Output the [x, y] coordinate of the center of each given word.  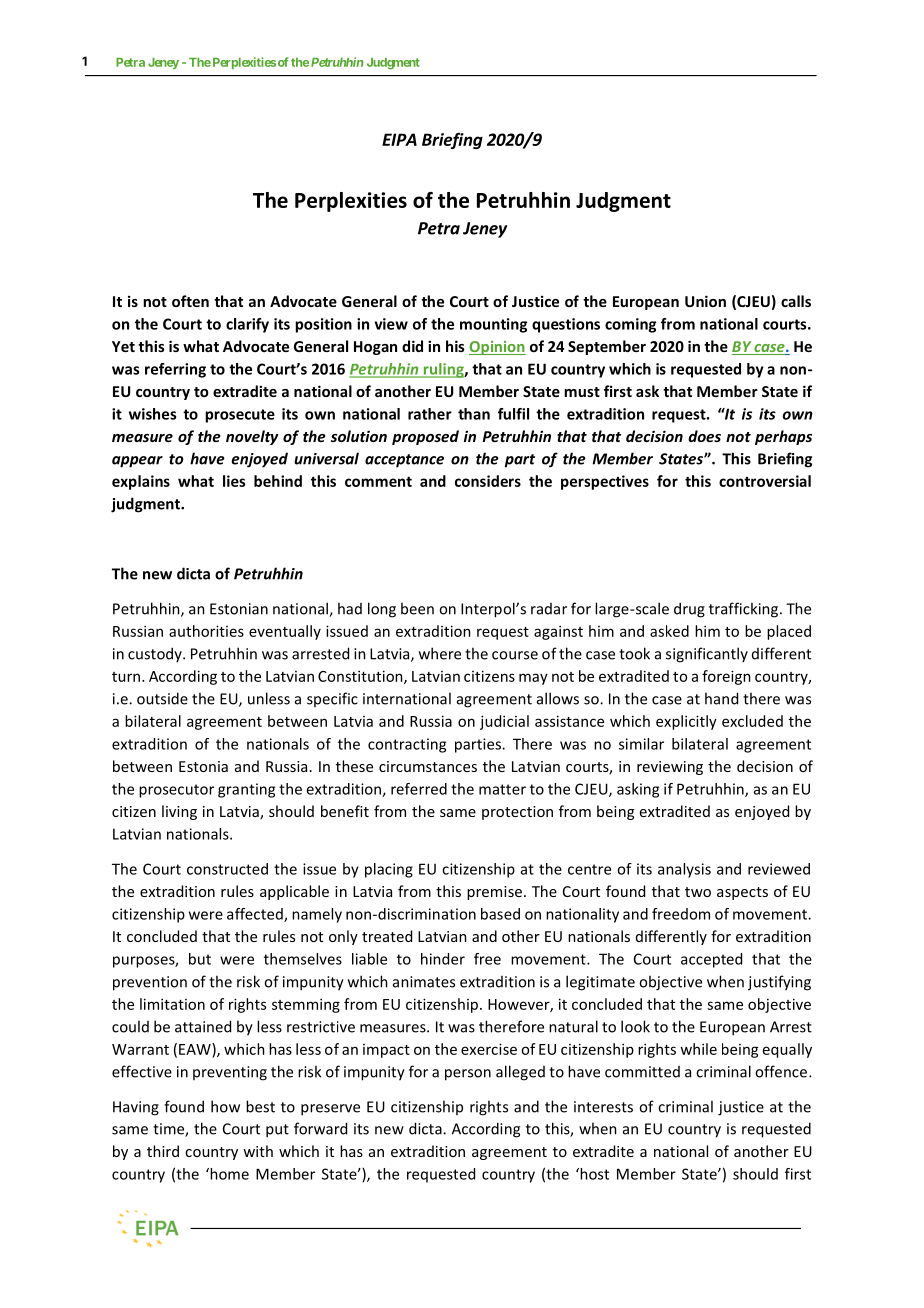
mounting [493, 325]
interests [603, 1107]
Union [705, 301]
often [190, 301]
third [163, 1151]
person [468, 1075]
